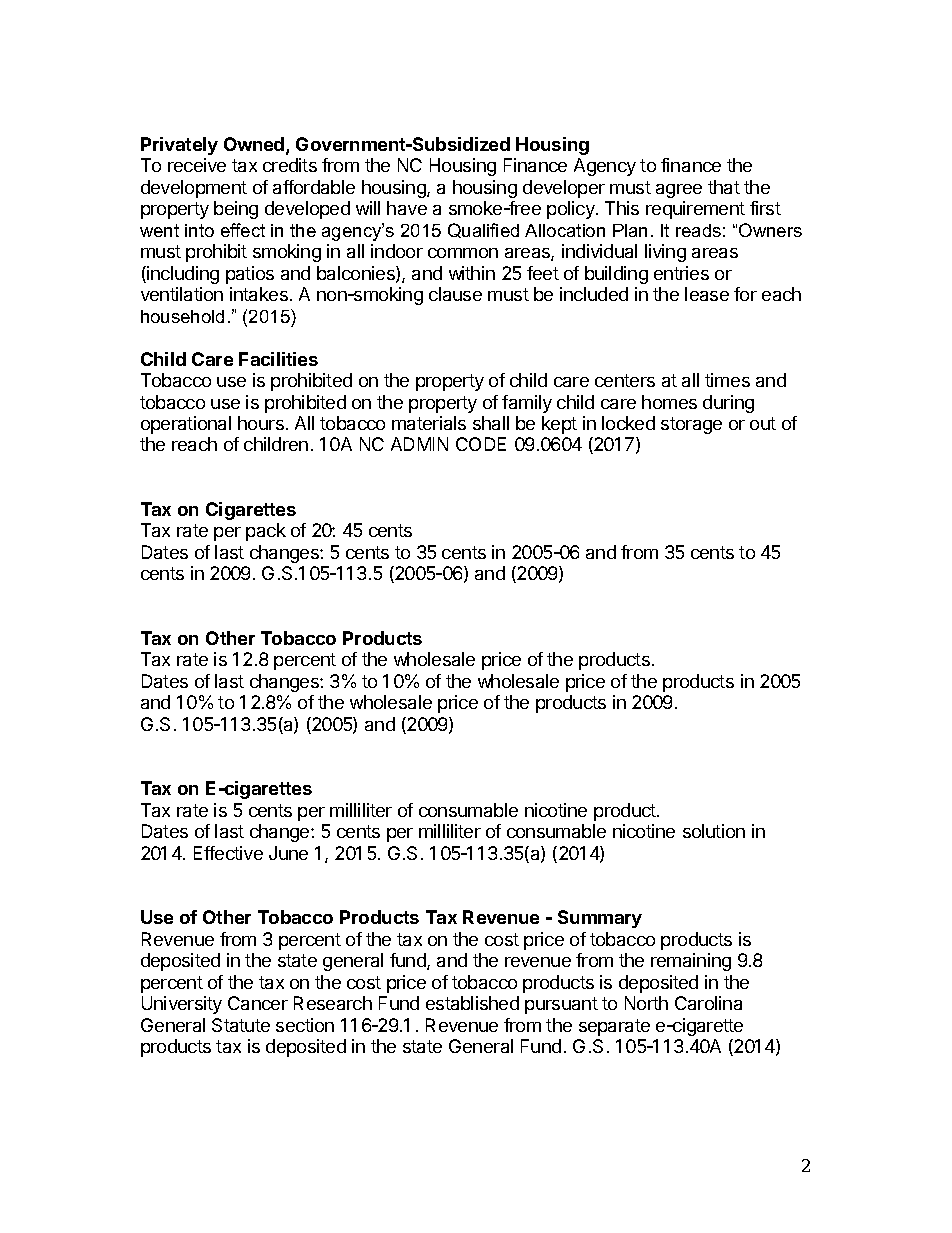 The image size is (952, 1233). I want to click on lease, so click(707, 294).
